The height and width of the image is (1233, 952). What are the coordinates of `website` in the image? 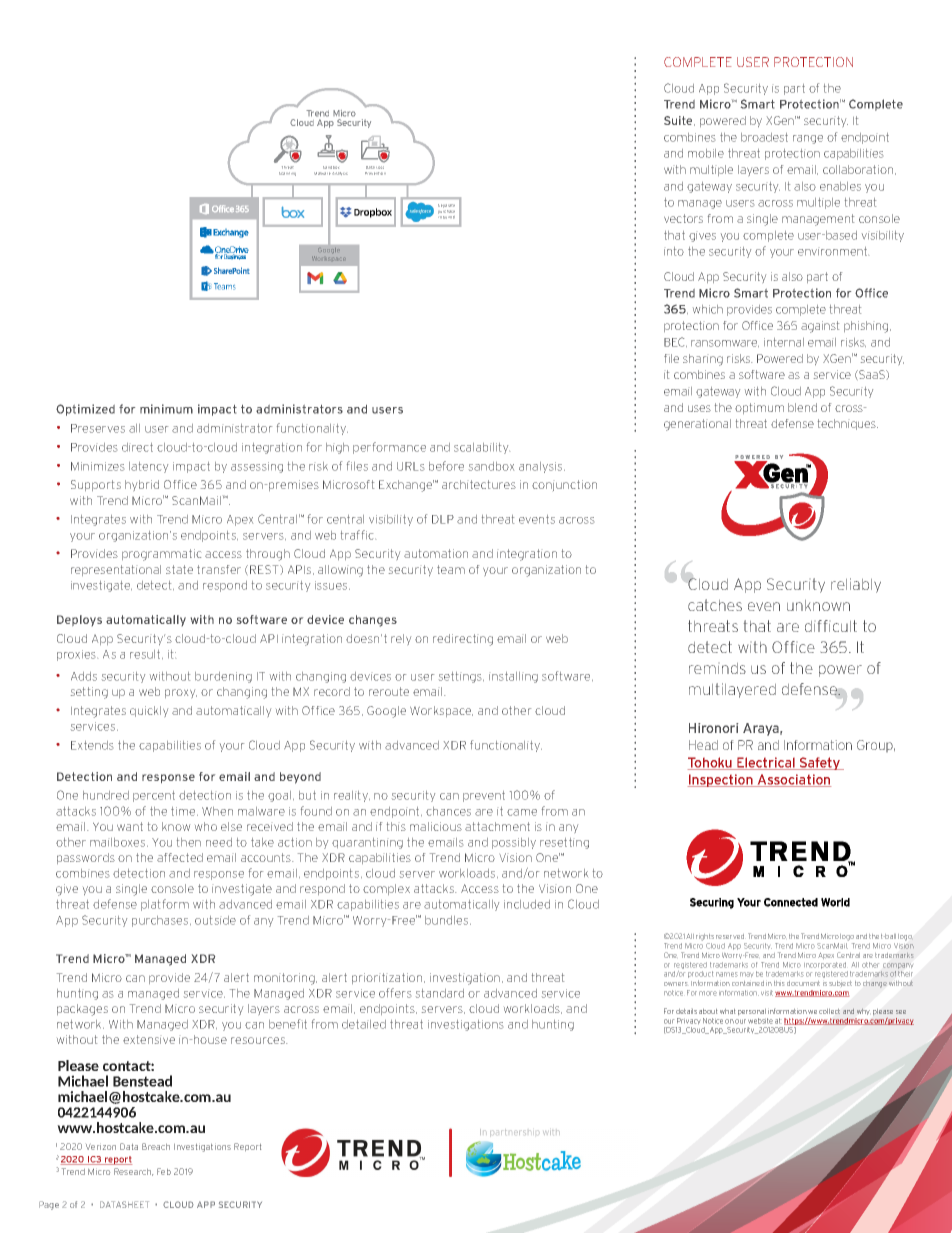 It's located at (760, 1021).
